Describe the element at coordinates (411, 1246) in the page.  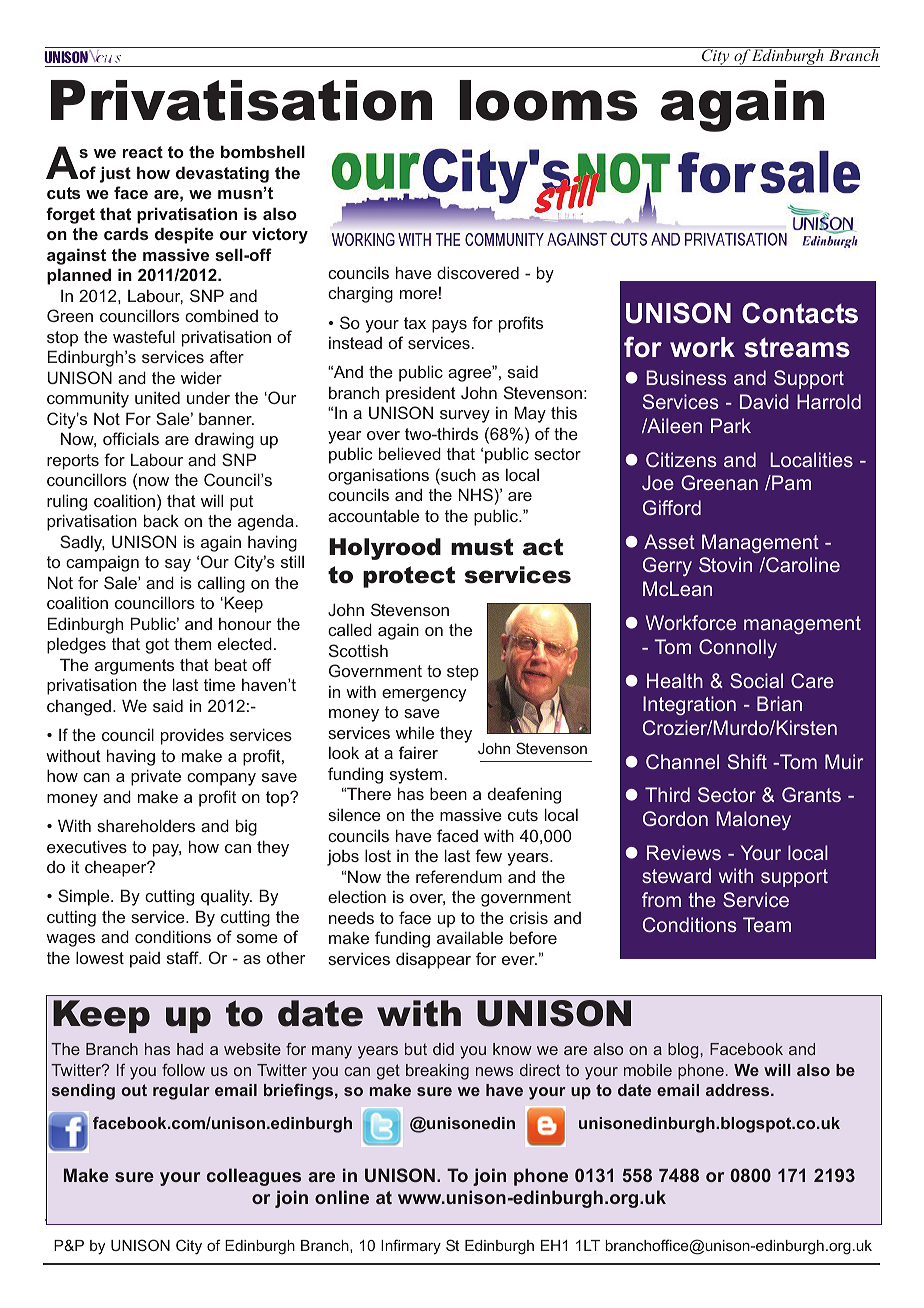
I see `Infirmary` at that location.
